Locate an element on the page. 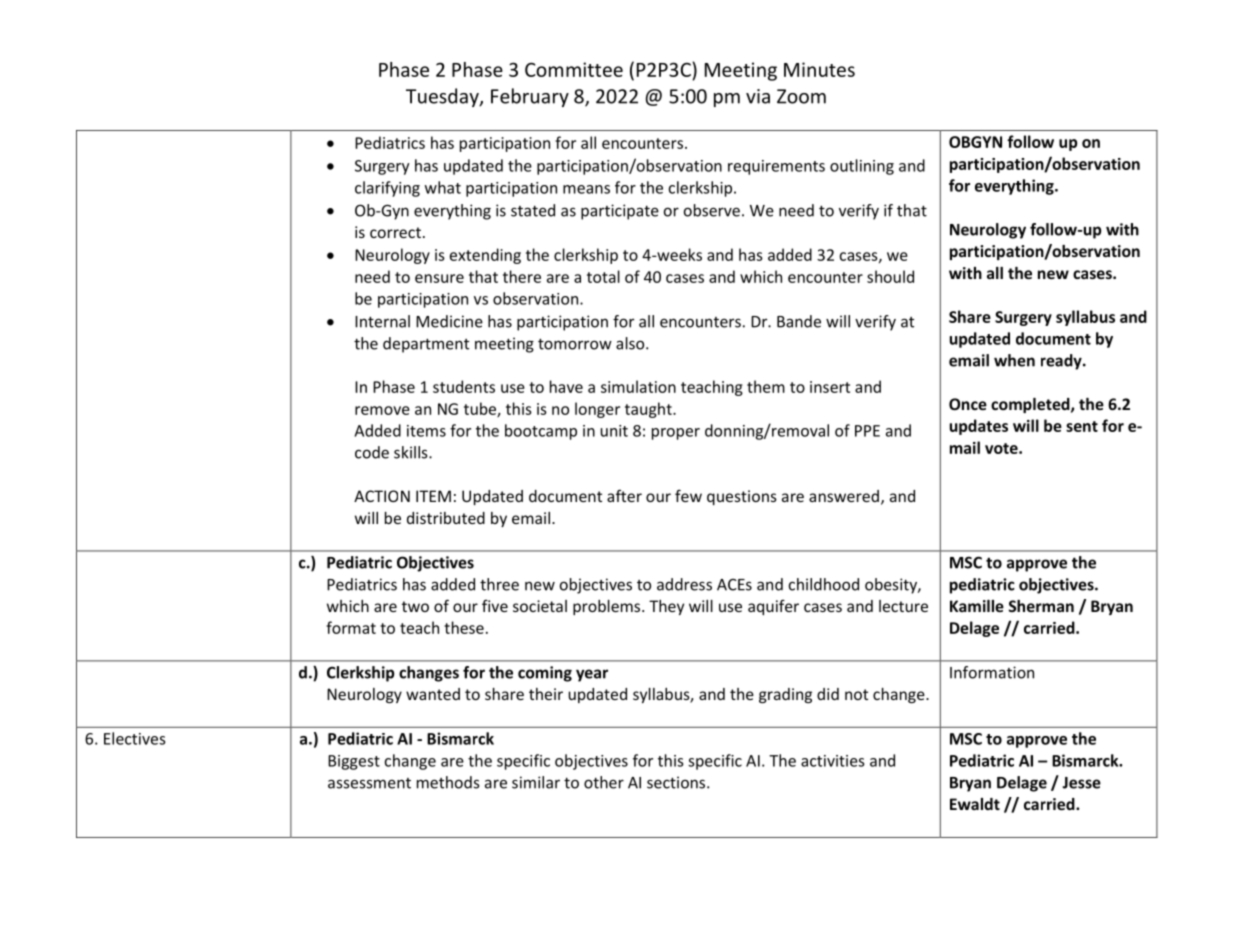 This document has height=952, width=1233. February is located at coordinates (530, 97).
